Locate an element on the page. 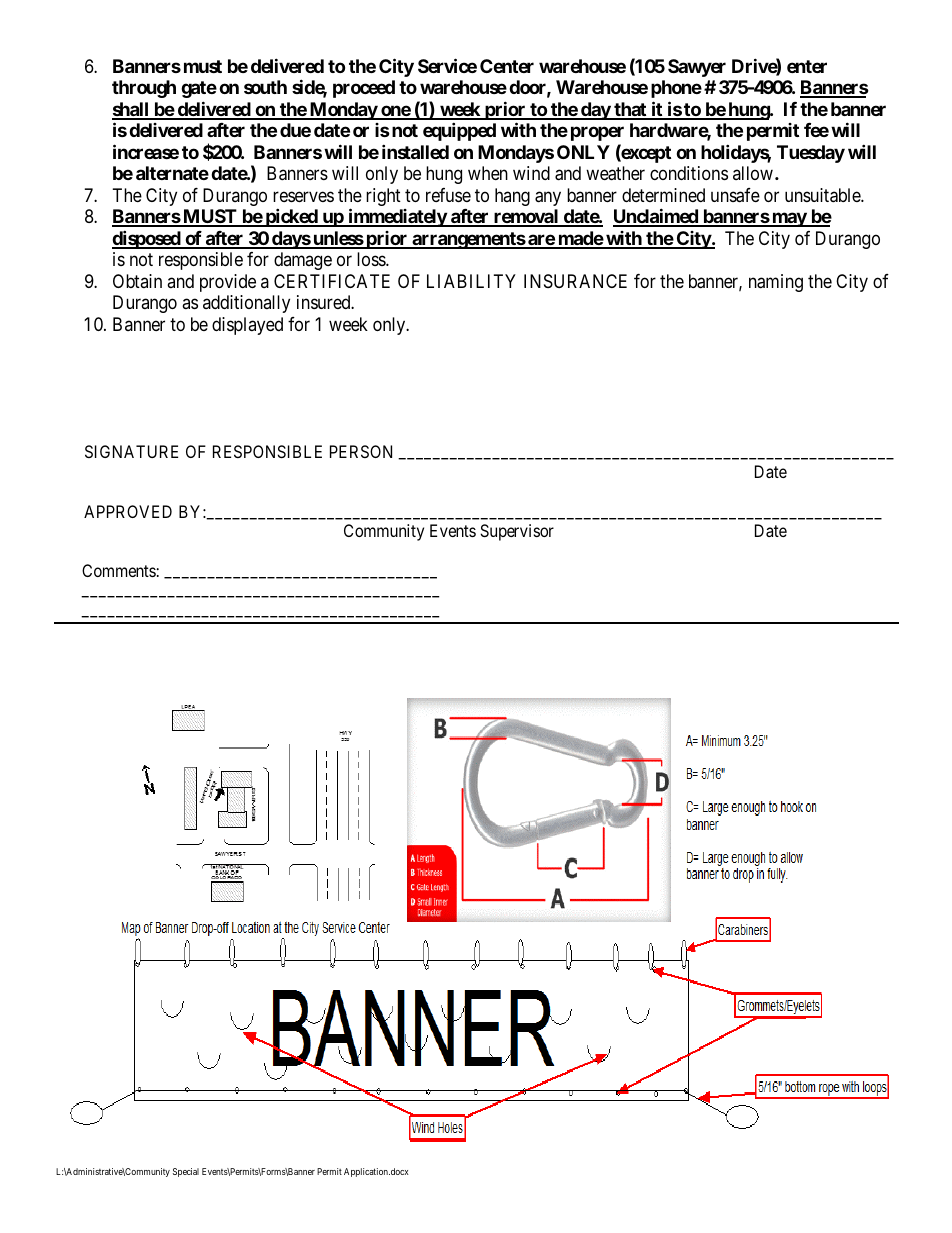 Image resolution: width=952 pixels, height=1233 pixels. through is located at coordinates (144, 89).
